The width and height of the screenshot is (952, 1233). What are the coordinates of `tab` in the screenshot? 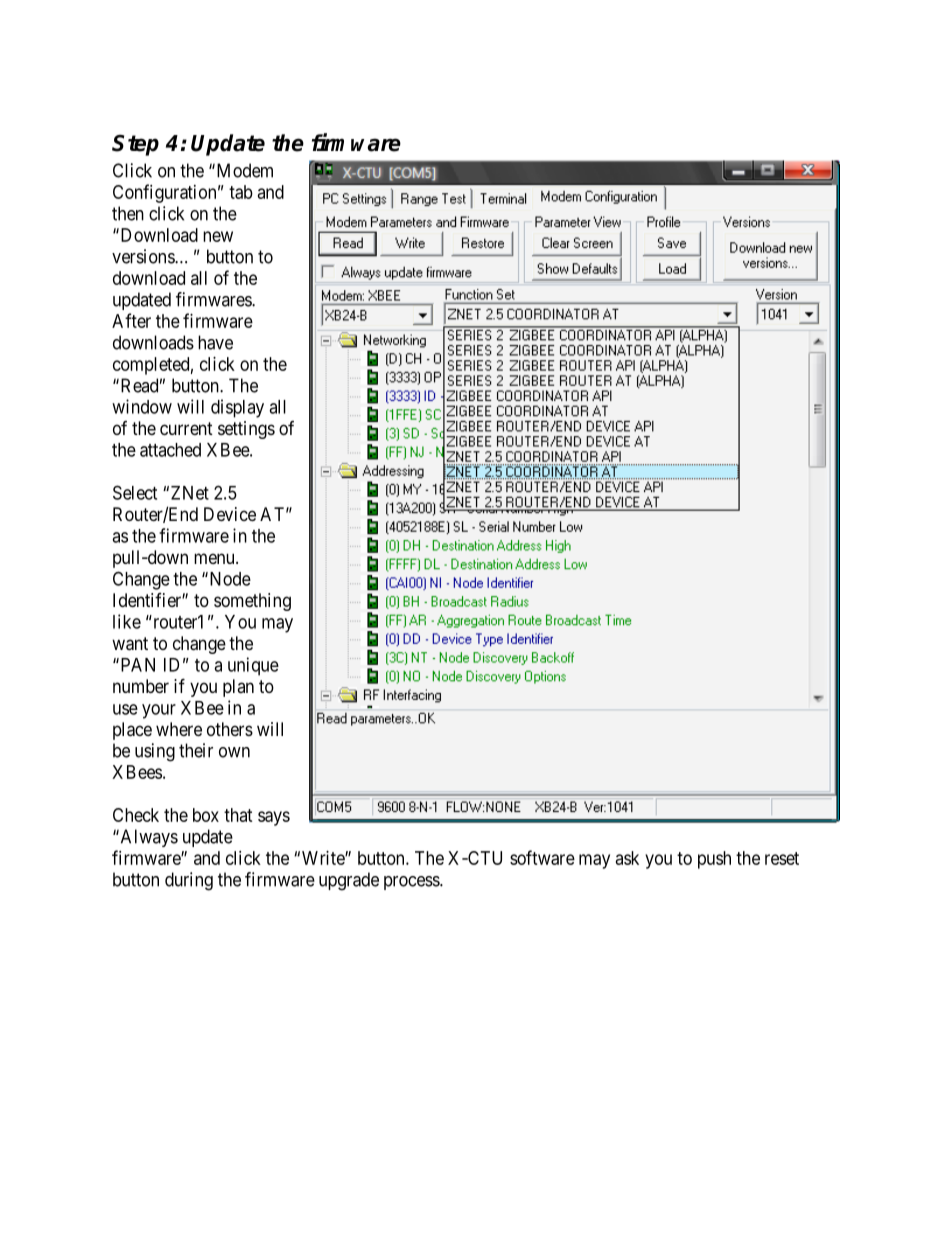 It's located at (241, 192).
